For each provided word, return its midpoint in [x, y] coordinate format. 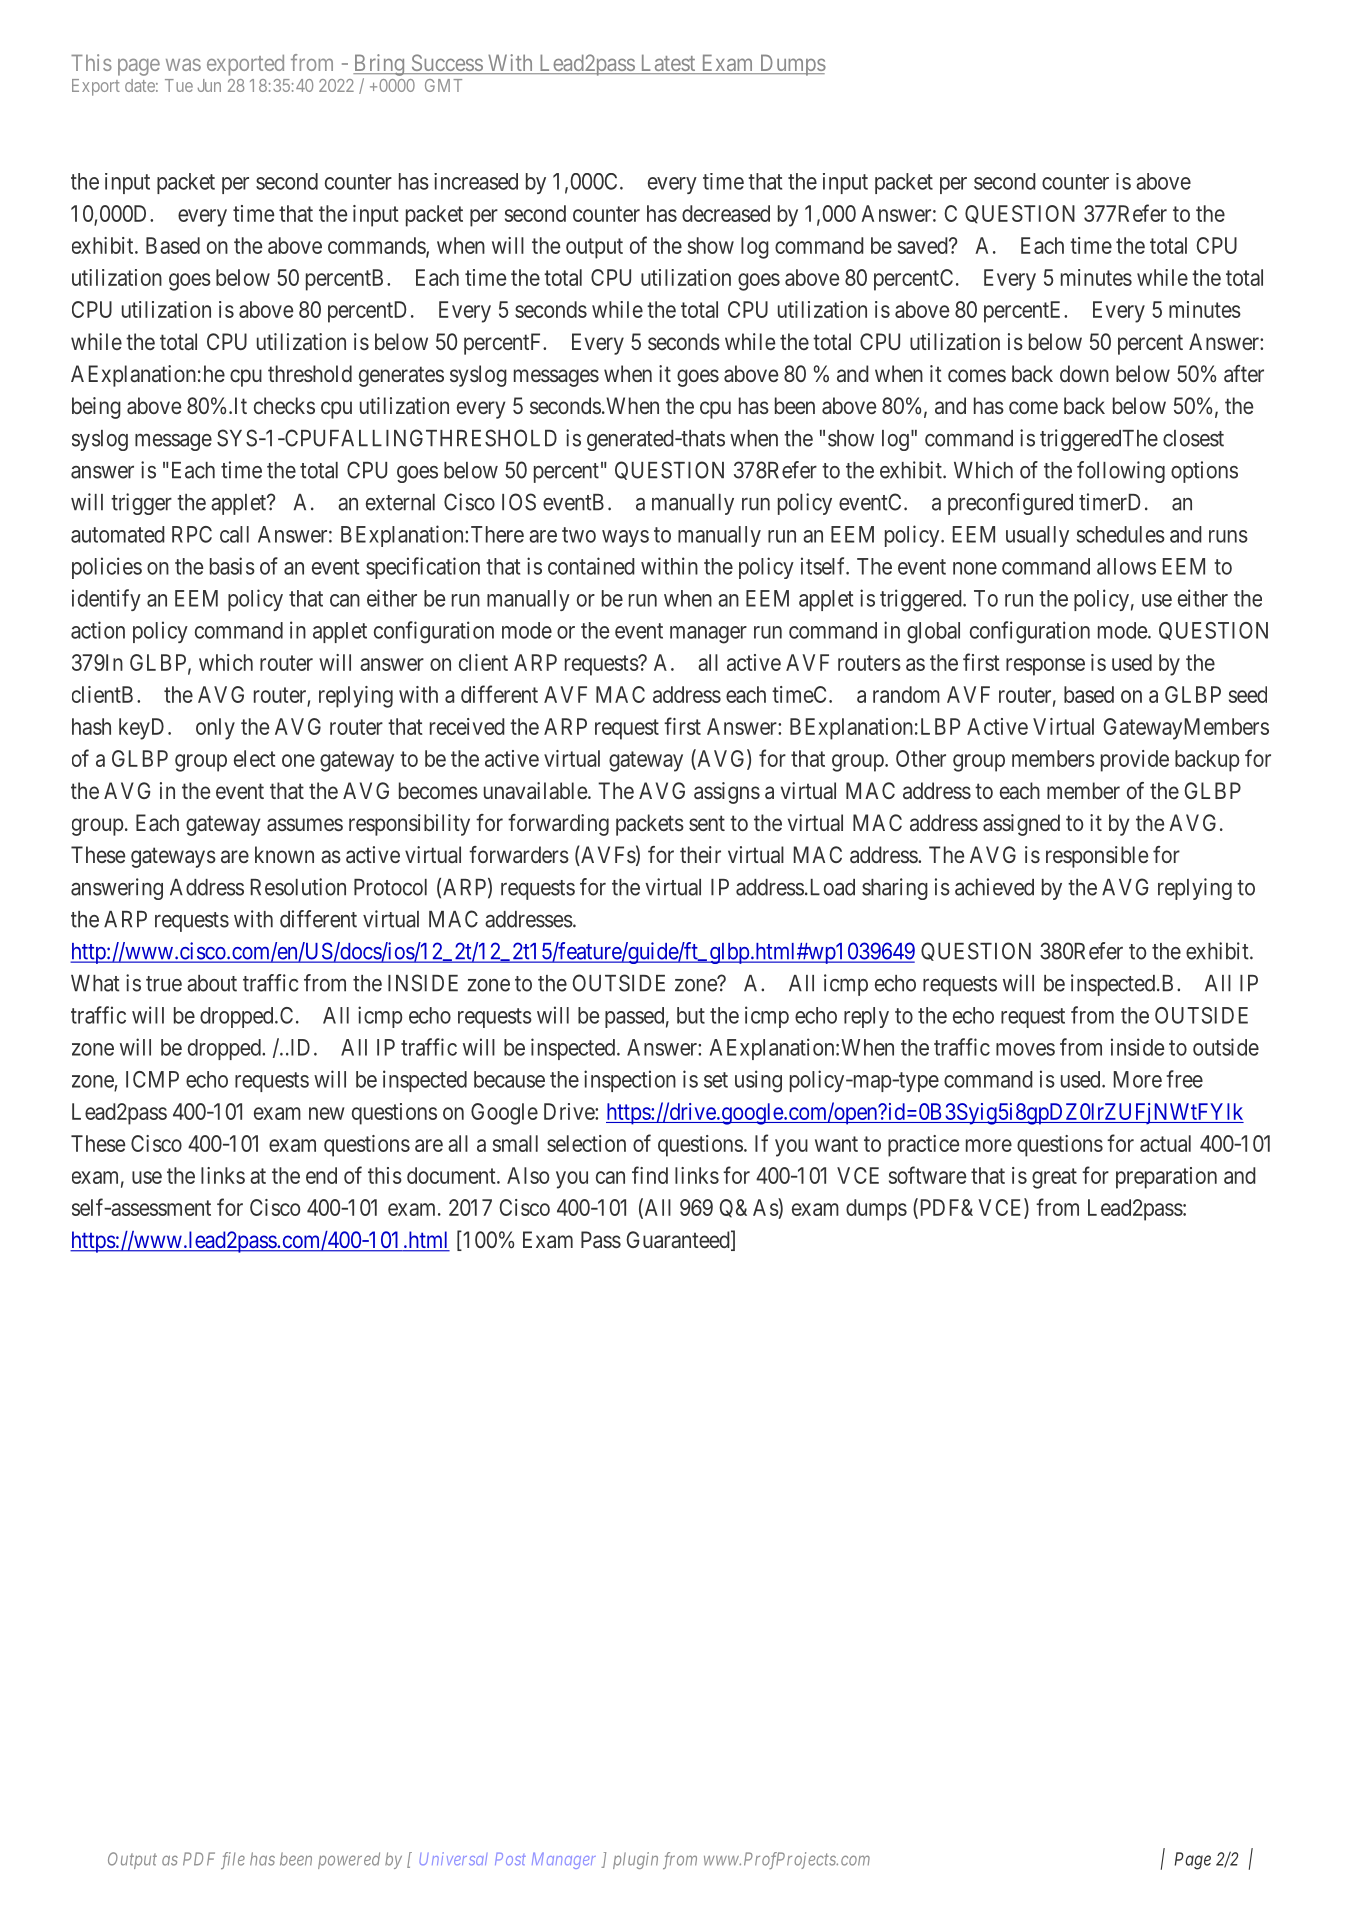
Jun [209, 85]
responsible [1097, 857]
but [691, 1015]
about [212, 983]
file [233, 1860]
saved [924, 245]
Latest [668, 64]
